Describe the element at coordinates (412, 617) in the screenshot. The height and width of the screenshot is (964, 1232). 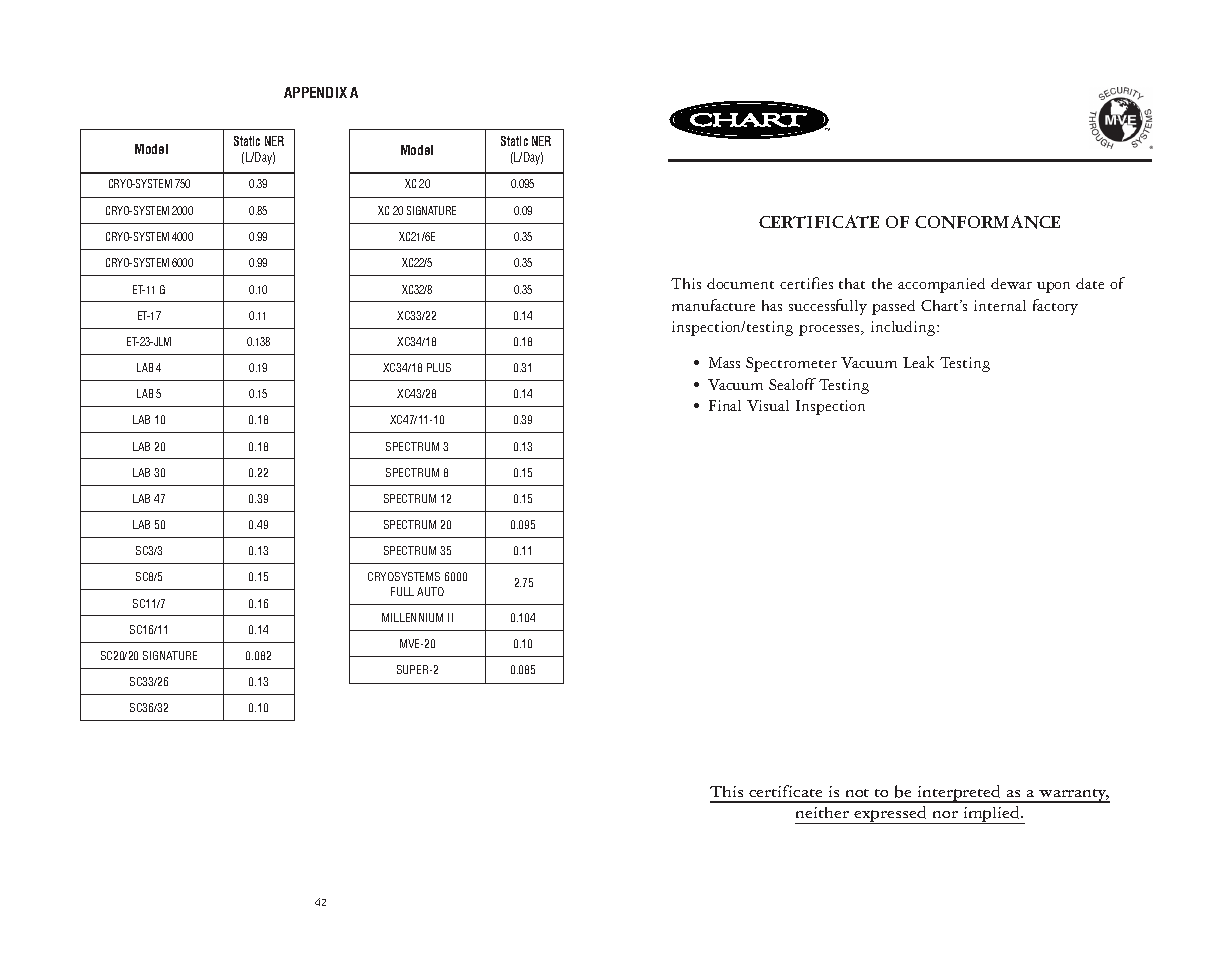
I see `MILLENNIUM` at that location.
